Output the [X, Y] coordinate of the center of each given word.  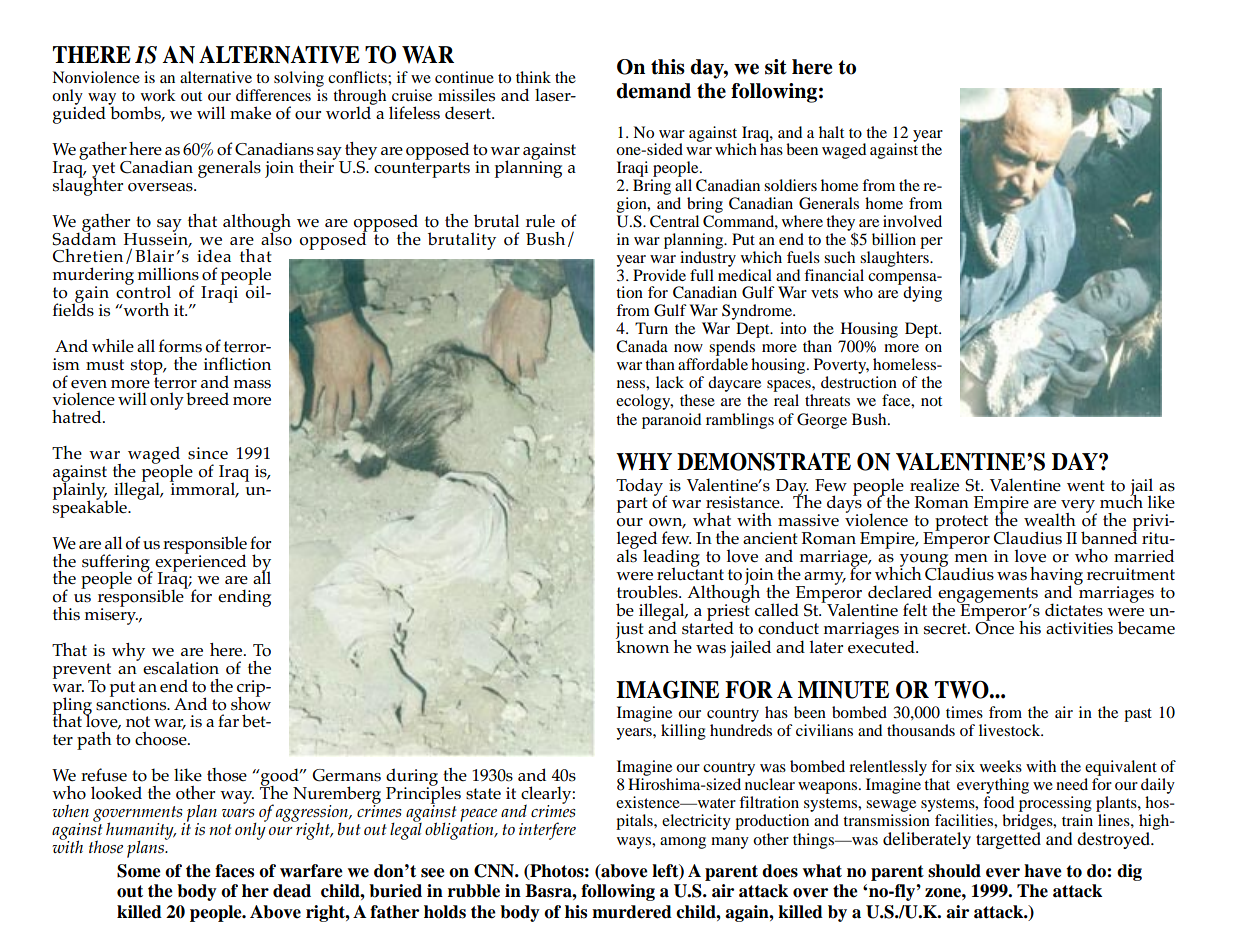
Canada [642, 346]
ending [244, 598]
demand [653, 91]
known [642, 646]
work [158, 95]
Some [139, 871]
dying [922, 294]
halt [831, 132]
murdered [632, 912]
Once [994, 627]
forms [180, 346]
